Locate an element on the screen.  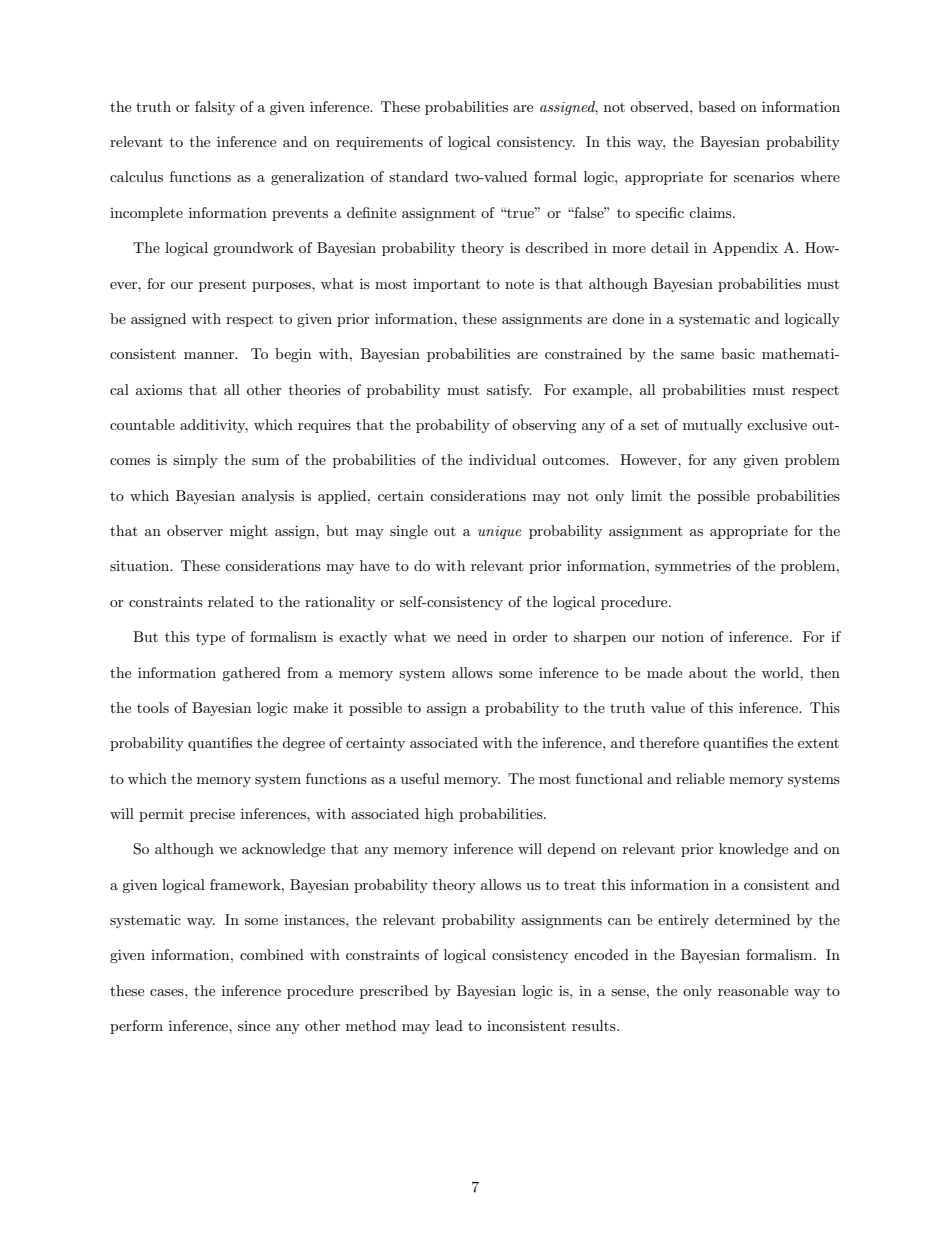
lead is located at coordinates (449, 1025).
